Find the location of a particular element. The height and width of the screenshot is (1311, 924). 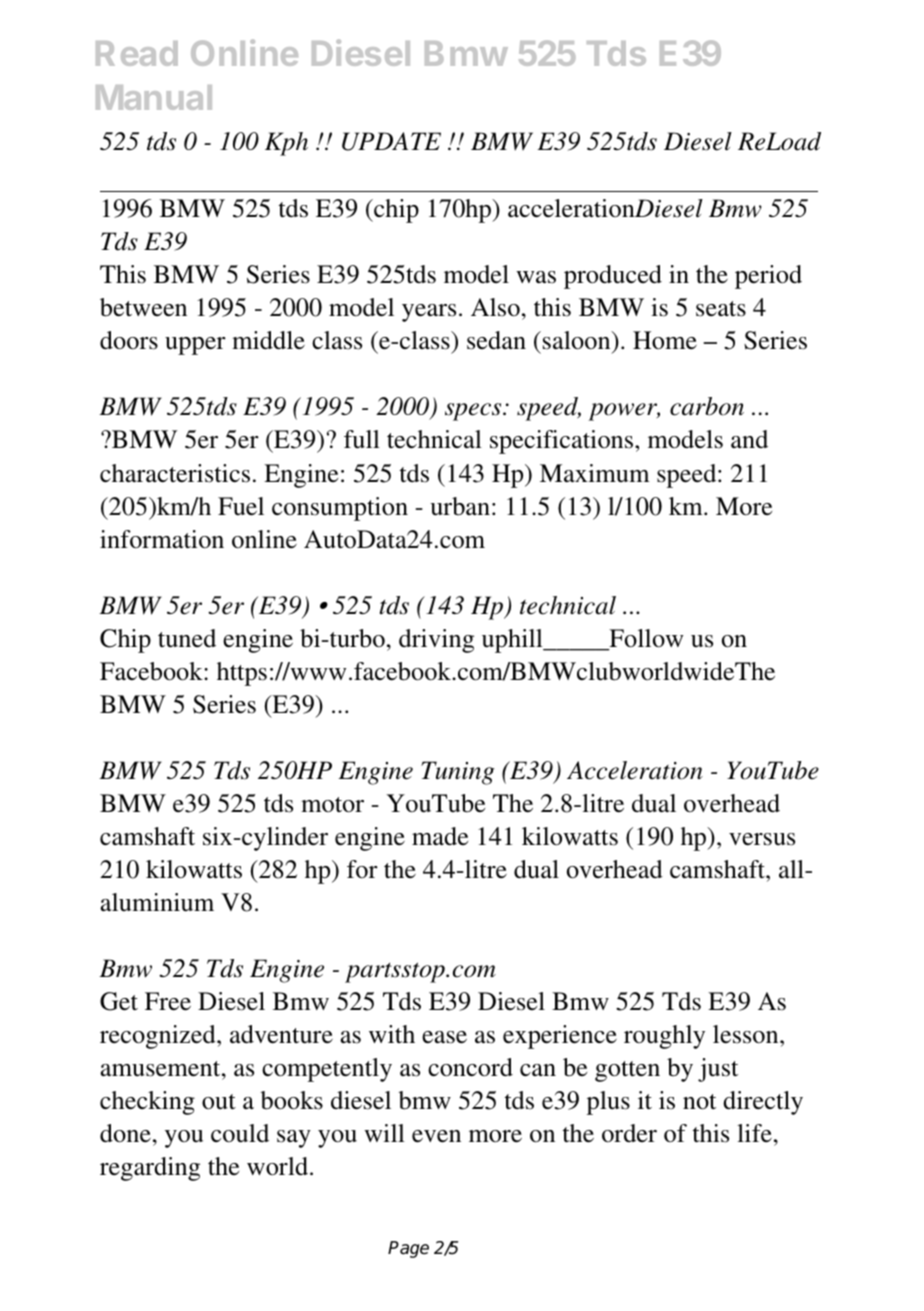

Manual is located at coordinates (154, 97).
